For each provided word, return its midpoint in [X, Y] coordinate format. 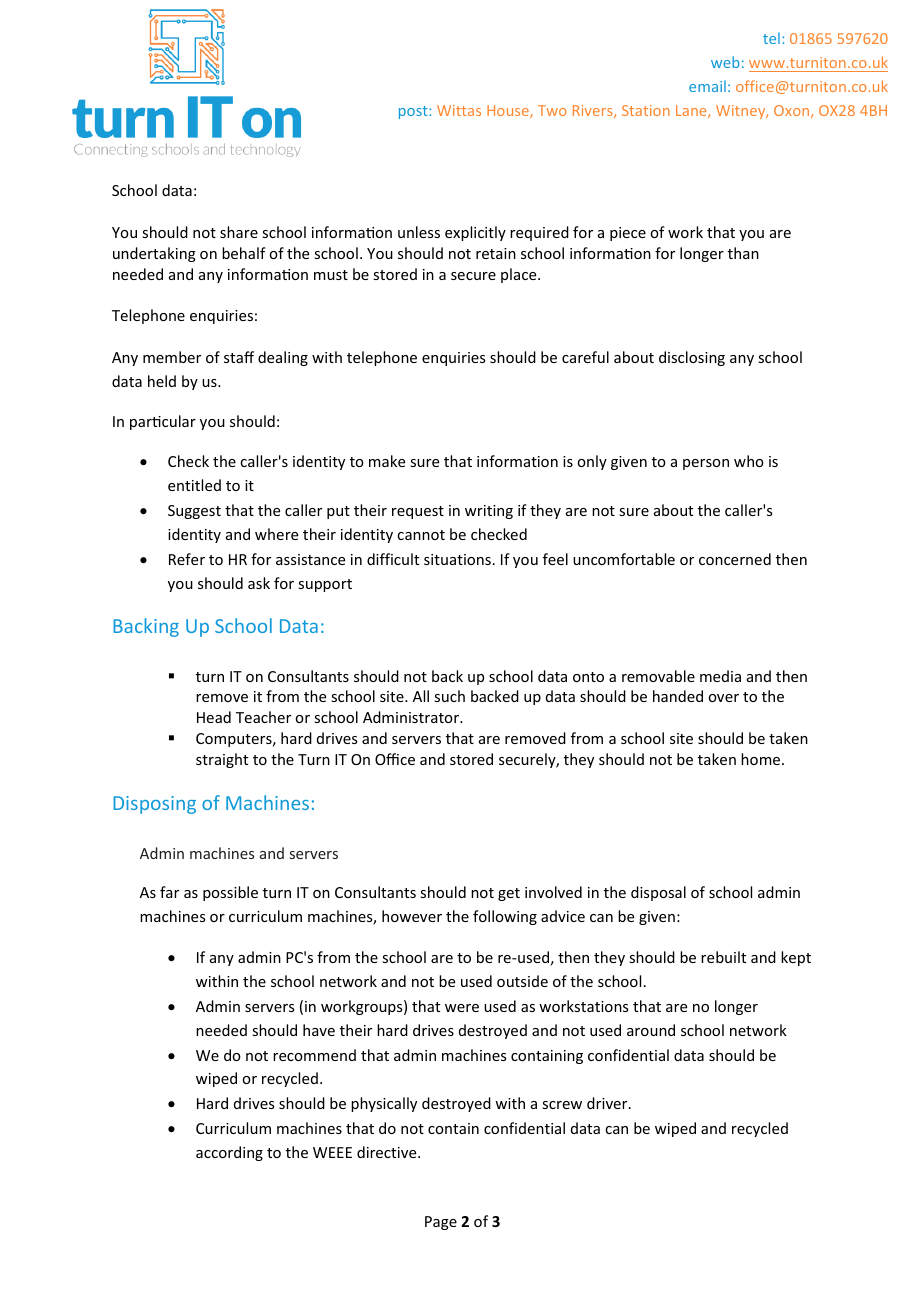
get [509, 894]
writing [489, 512]
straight [222, 760]
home [762, 759]
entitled [194, 485]
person [706, 464]
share [239, 232]
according [229, 1153]
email [707, 86]
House [509, 111]
